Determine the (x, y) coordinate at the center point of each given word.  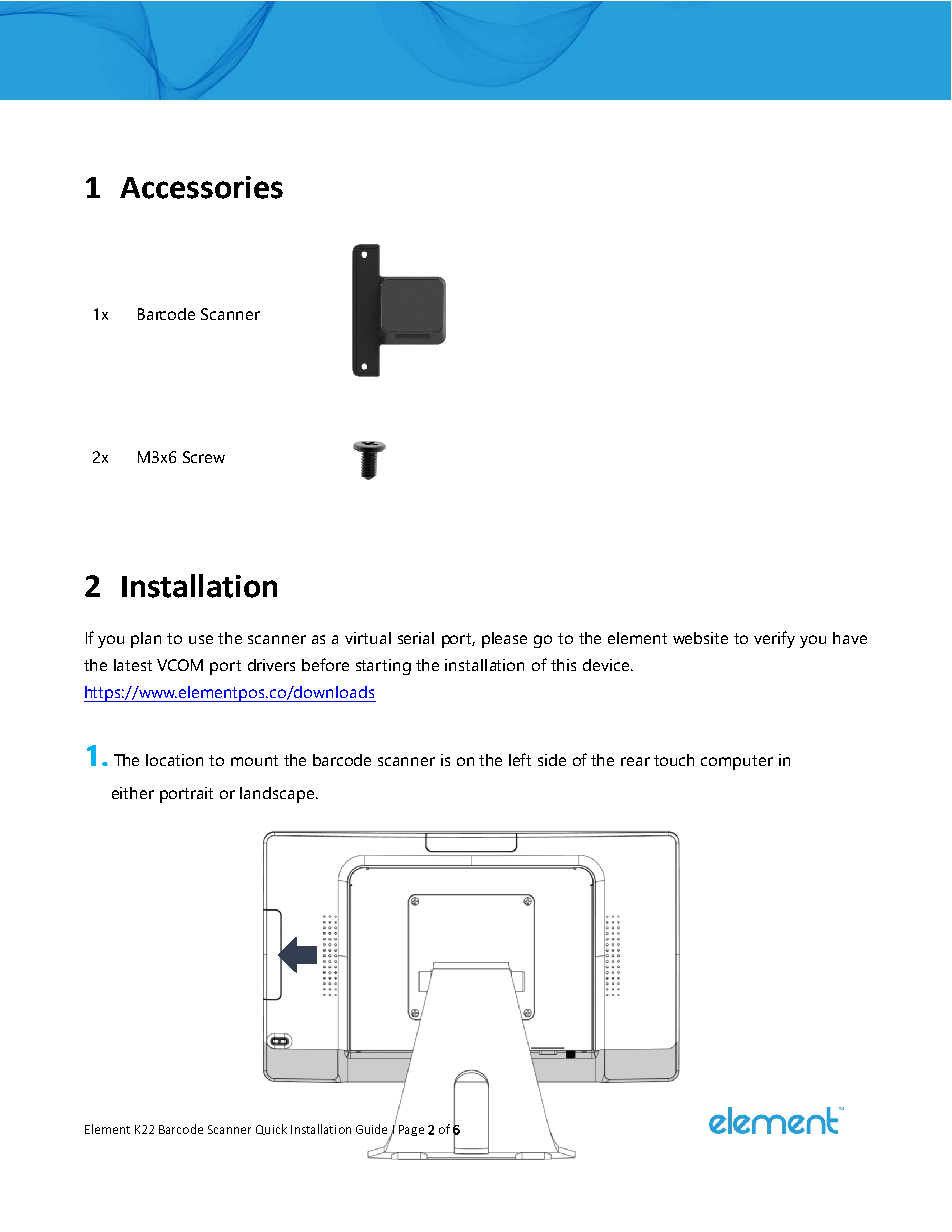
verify (774, 639)
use (201, 639)
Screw (204, 457)
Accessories (201, 187)
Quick (271, 1129)
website (700, 638)
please (504, 640)
